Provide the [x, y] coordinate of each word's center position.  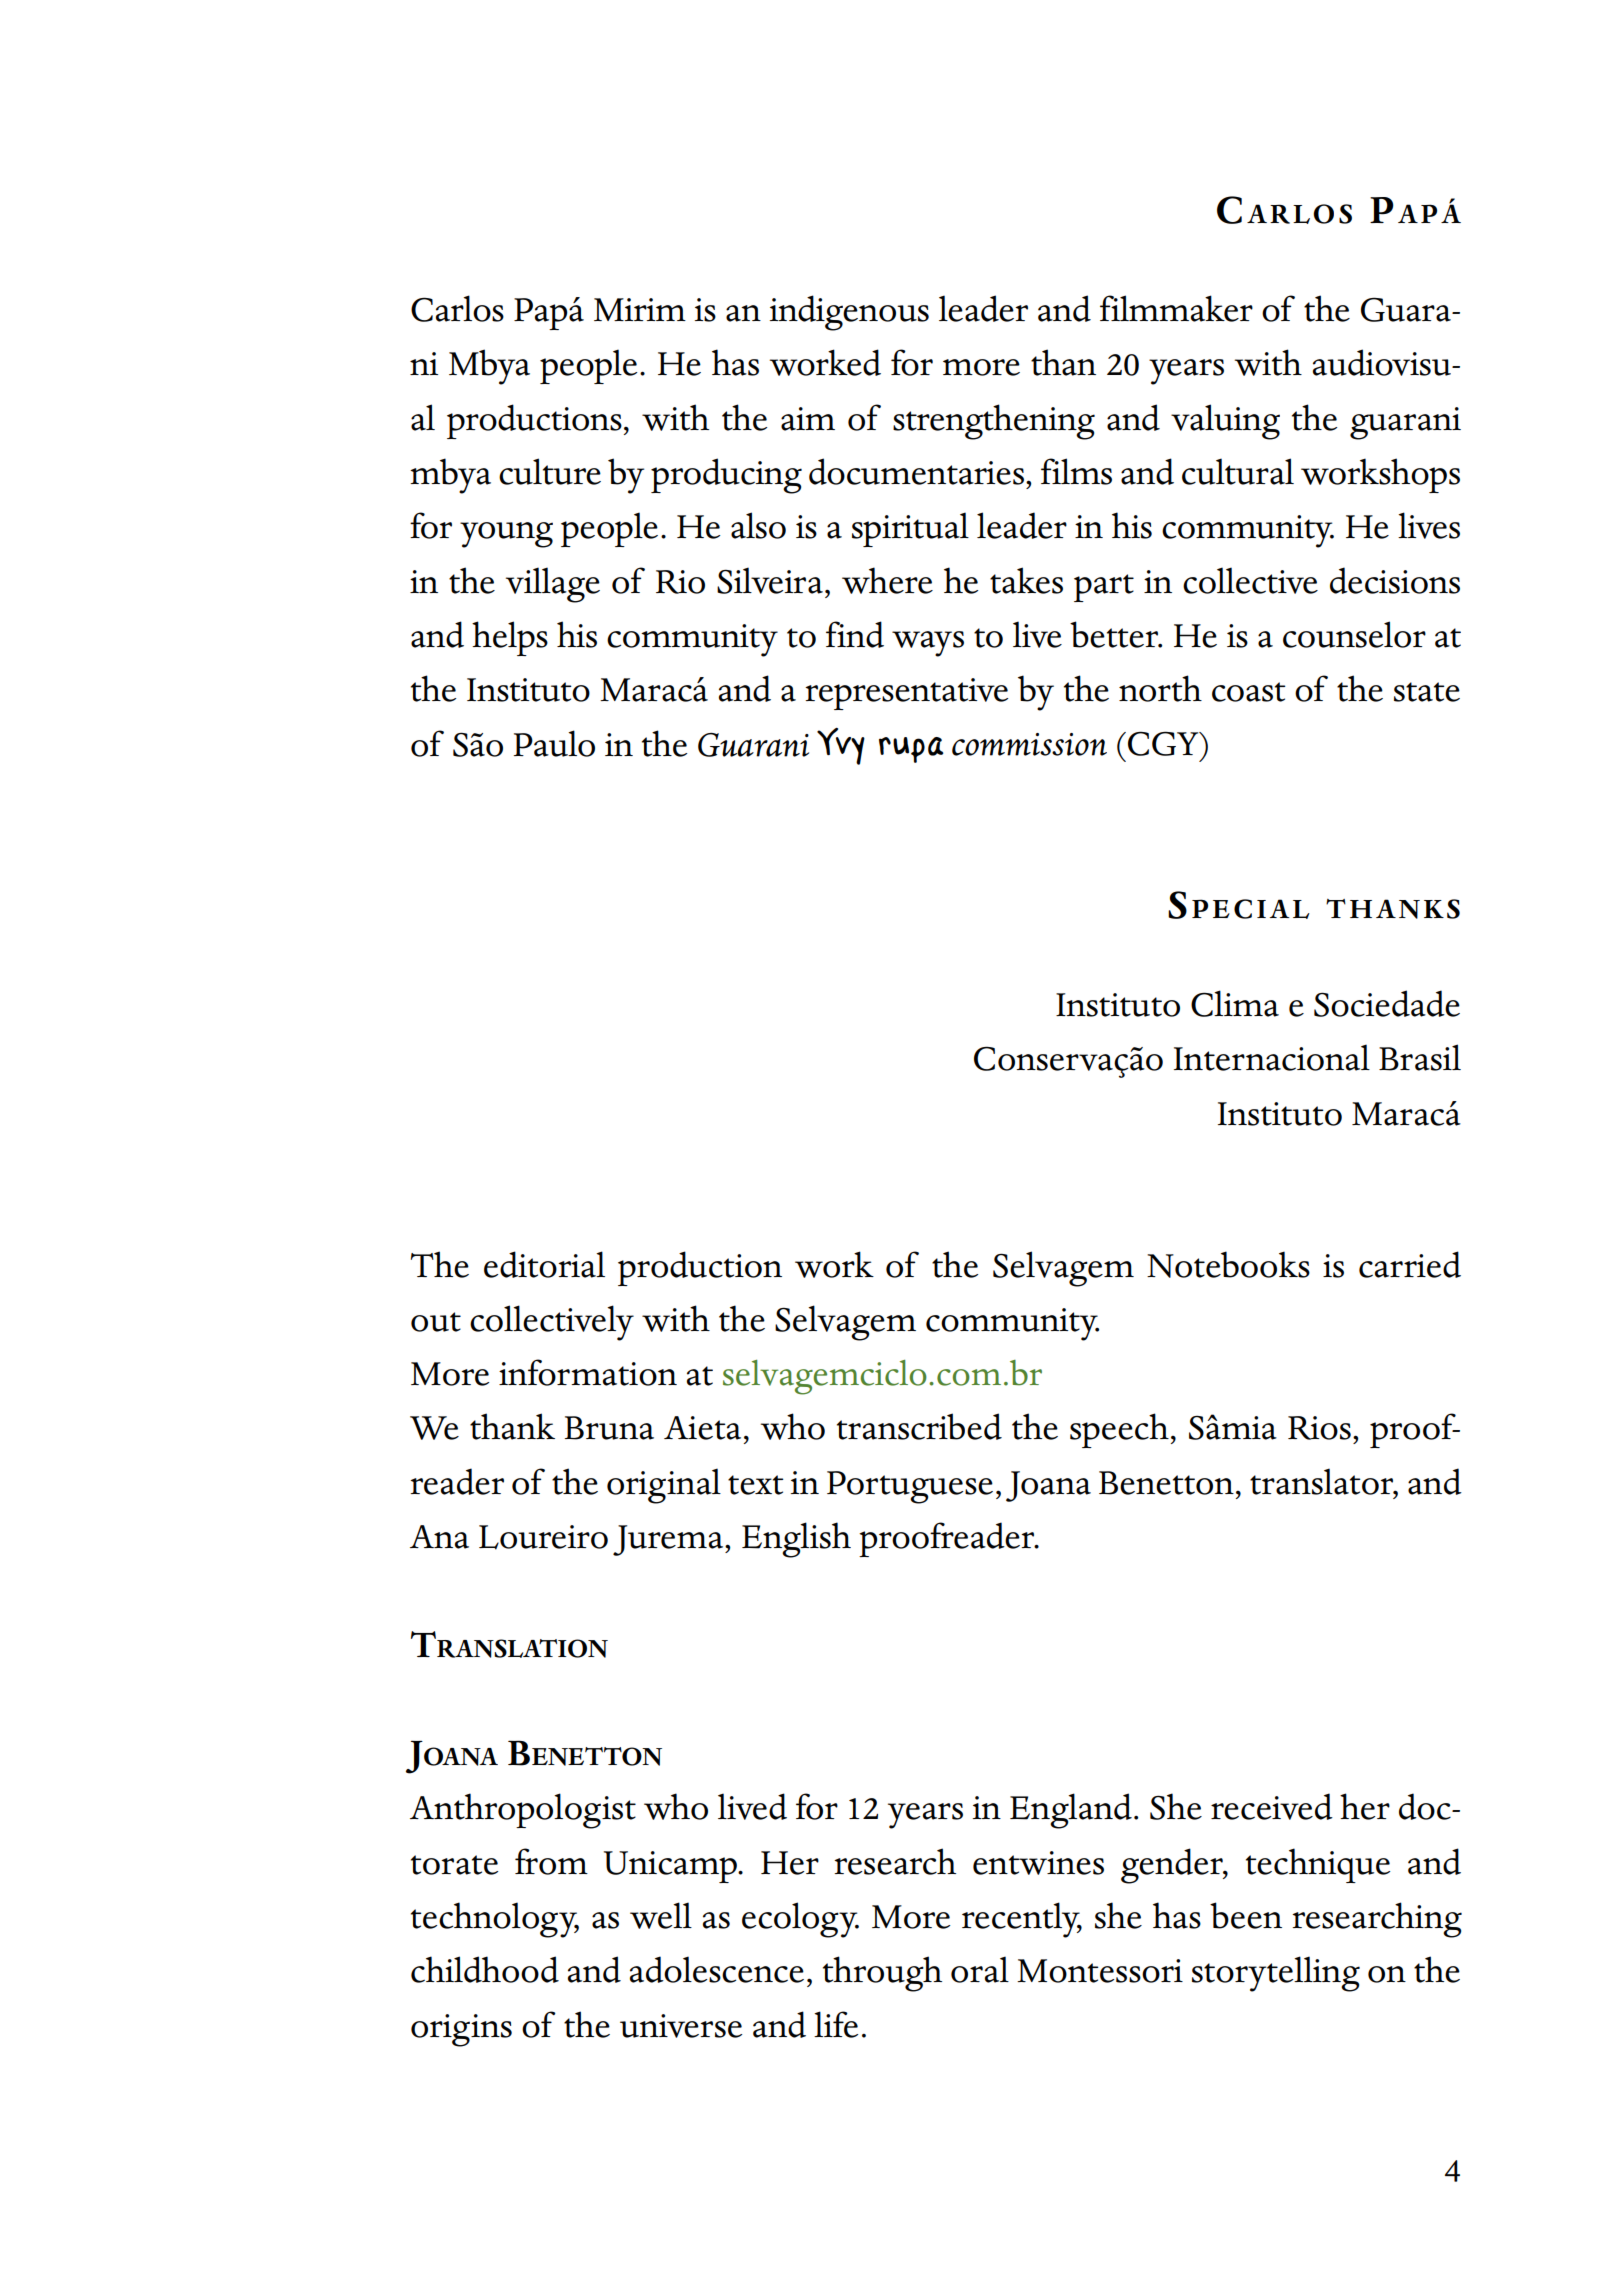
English [796, 1540]
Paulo [554, 743]
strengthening [994, 422]
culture [550, 471]
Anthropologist [523, 1811]
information [588, 1372]
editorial [544, 1264]
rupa [911, 750]
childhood [485, 1969]
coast [1249, 692]
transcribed [919, 1426]
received [1272, 1806]
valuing [1225, 422]
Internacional [1272, 1057]
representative [906, 694]
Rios [1319, 1428]
